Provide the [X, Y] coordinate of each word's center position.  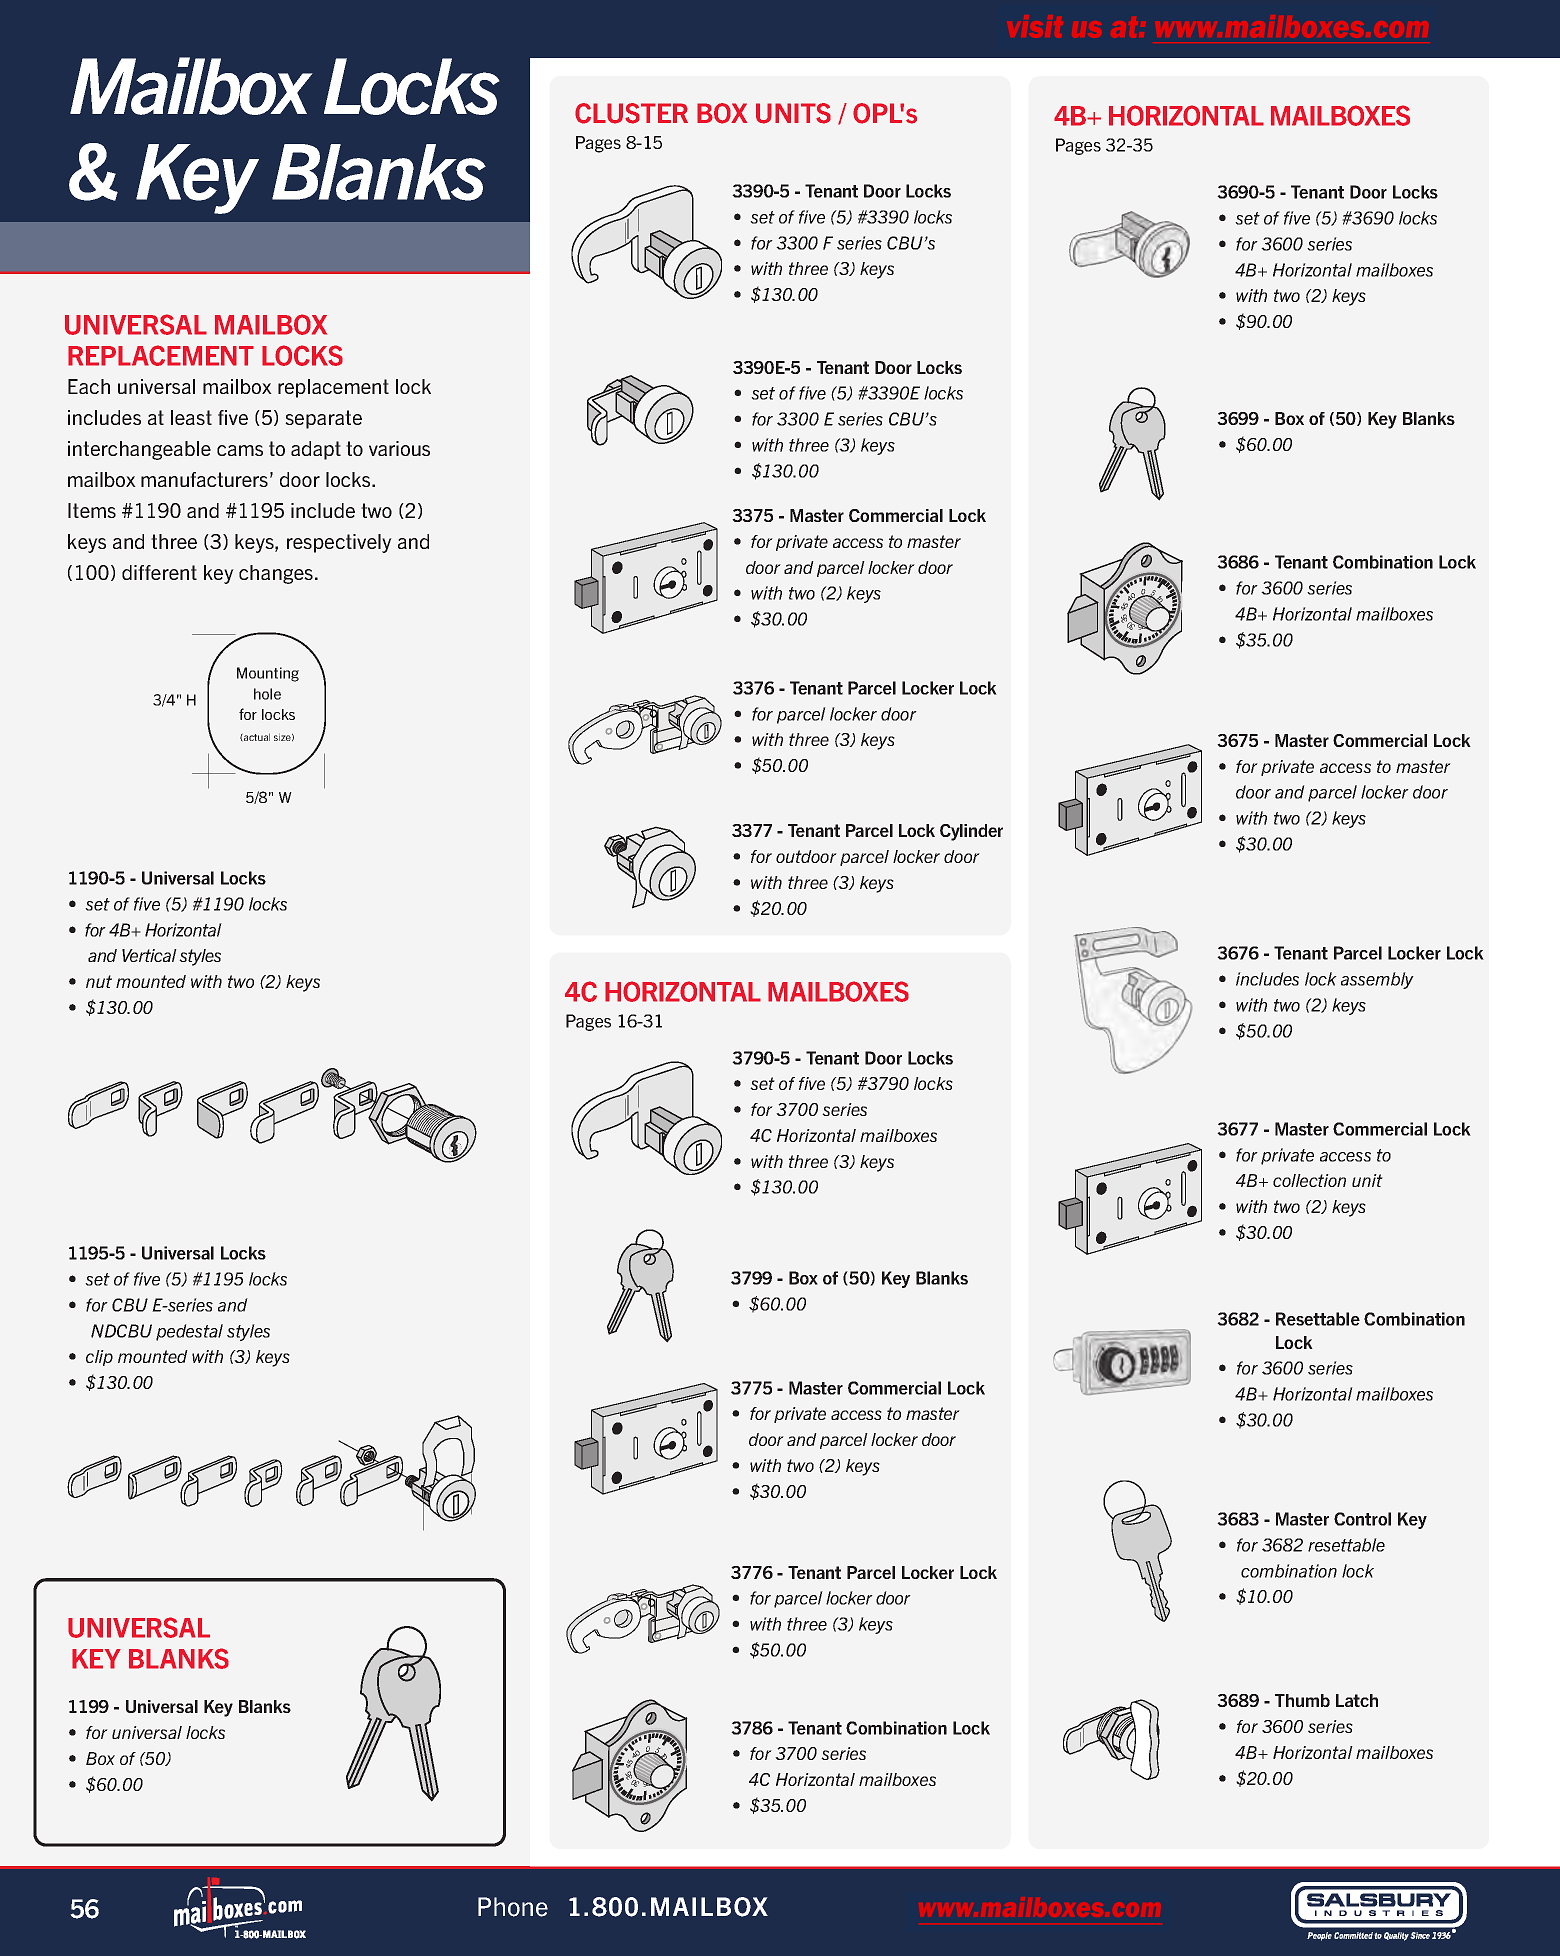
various [399, 448]
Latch [1357, 1700]
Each [89, 386]
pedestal [189, 1332]
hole [267, 694]
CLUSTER [631, 113]
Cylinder [971, 832]
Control [1362, 1519]
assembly [1377, 980]
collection [1309, 1180]
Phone [513, 1907]
